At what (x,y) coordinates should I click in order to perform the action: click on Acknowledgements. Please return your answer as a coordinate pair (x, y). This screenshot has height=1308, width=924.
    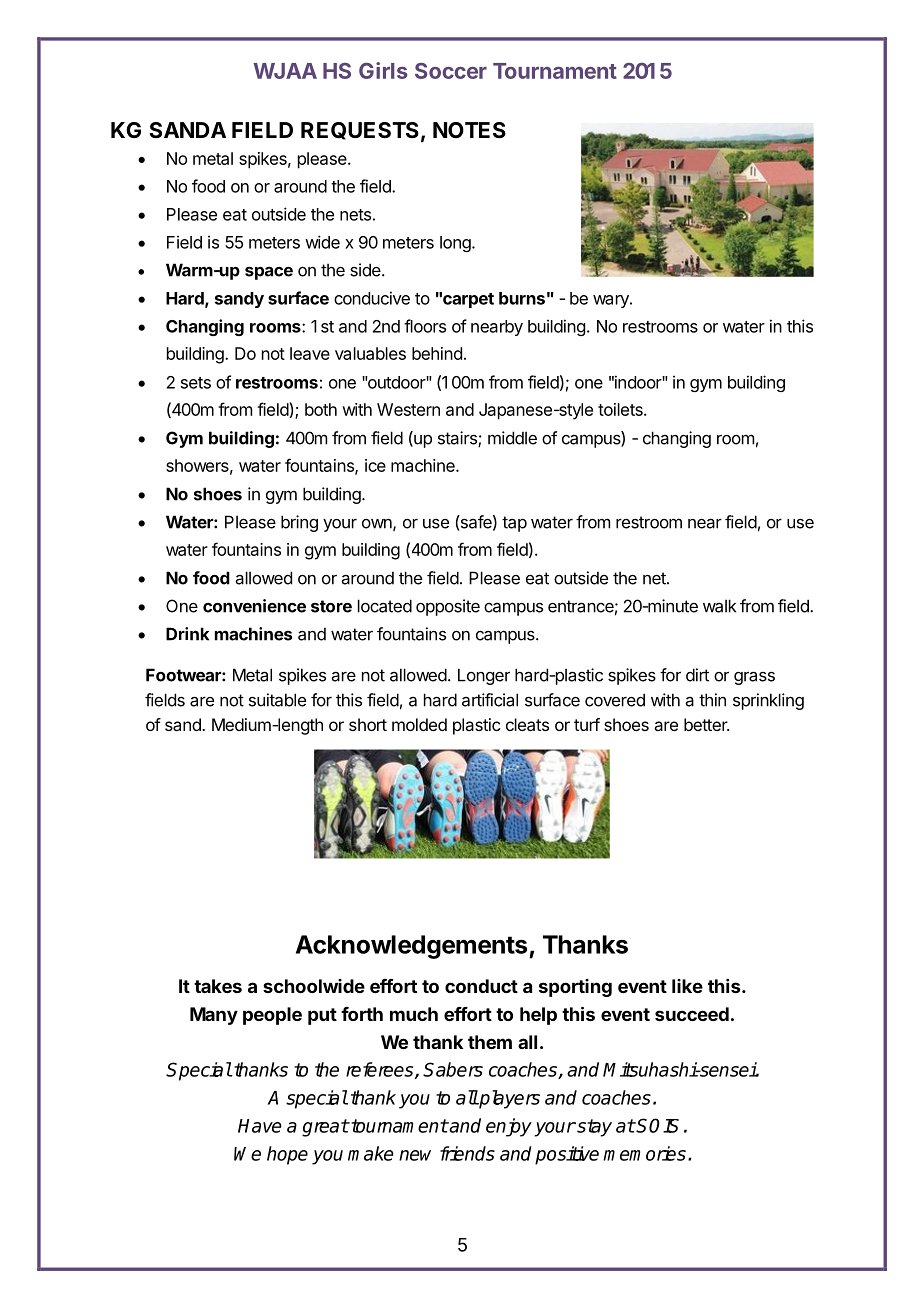
    Looking at the image, I should click on (413, 947).
